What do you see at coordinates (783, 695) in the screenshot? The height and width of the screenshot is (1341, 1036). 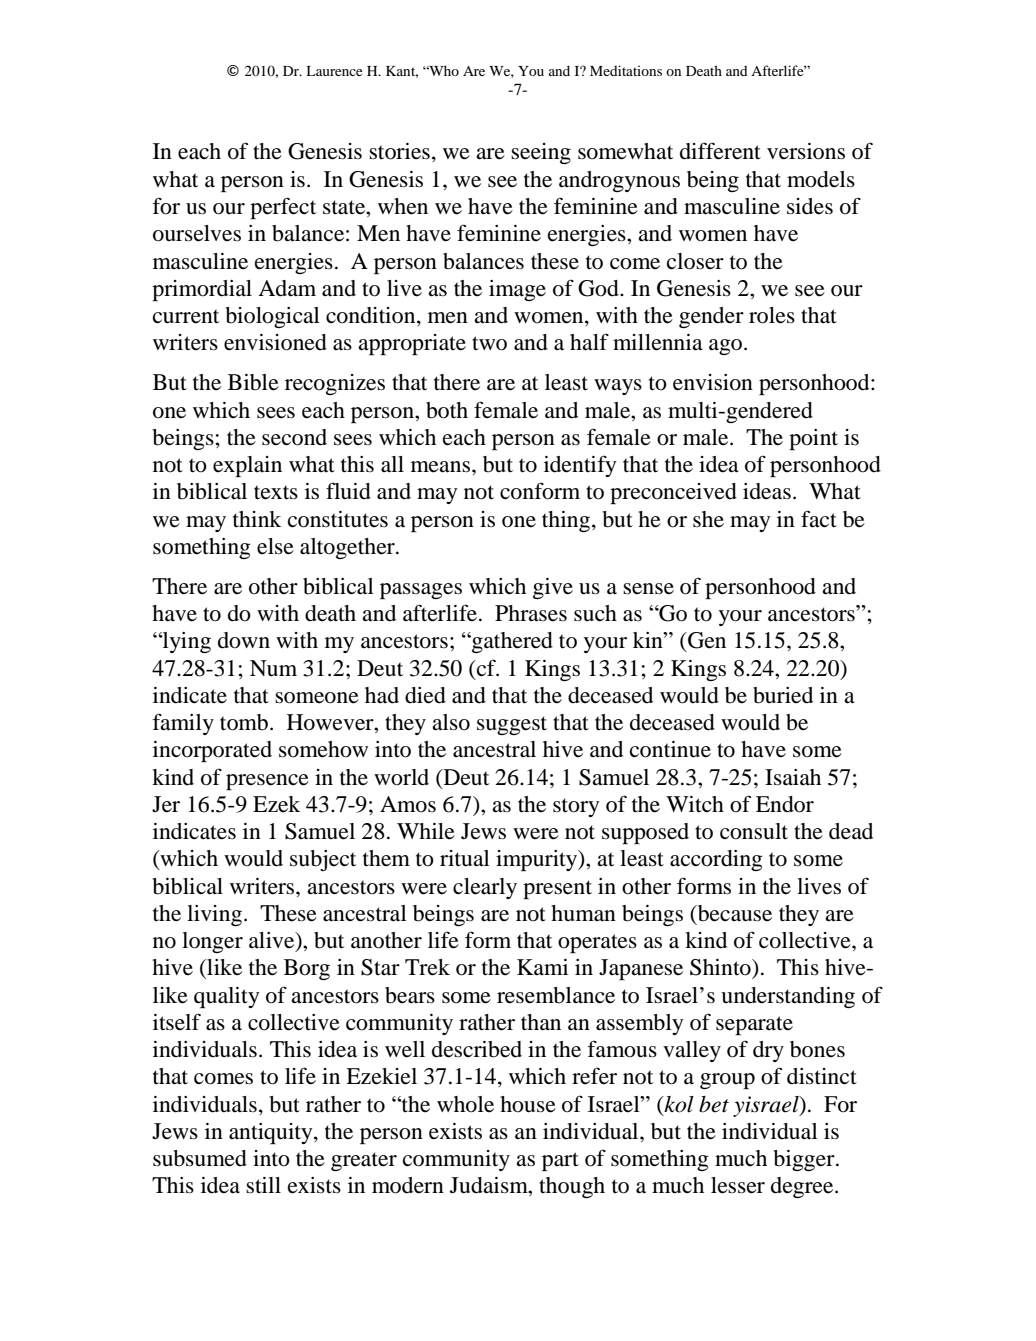 I see `buried` at bounding box center [783, 695].
